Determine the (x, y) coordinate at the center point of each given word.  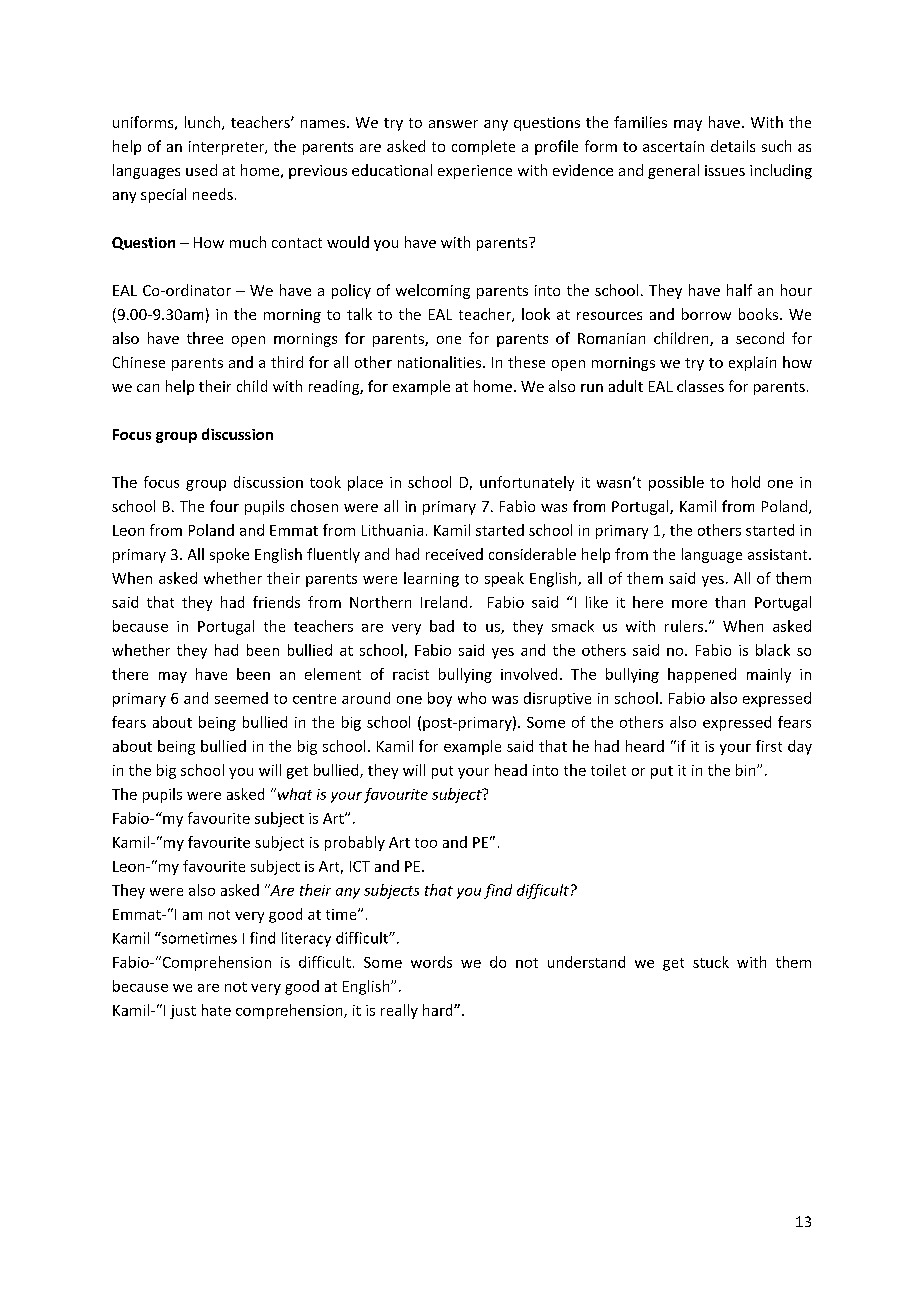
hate (216, 1010)
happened (702, 675)
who (472, 698)
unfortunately (527, 483)
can (148, 388)
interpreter (228, 148)
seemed (241, 698)
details (733, 146)
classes (700, 386)
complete (483, 147)
